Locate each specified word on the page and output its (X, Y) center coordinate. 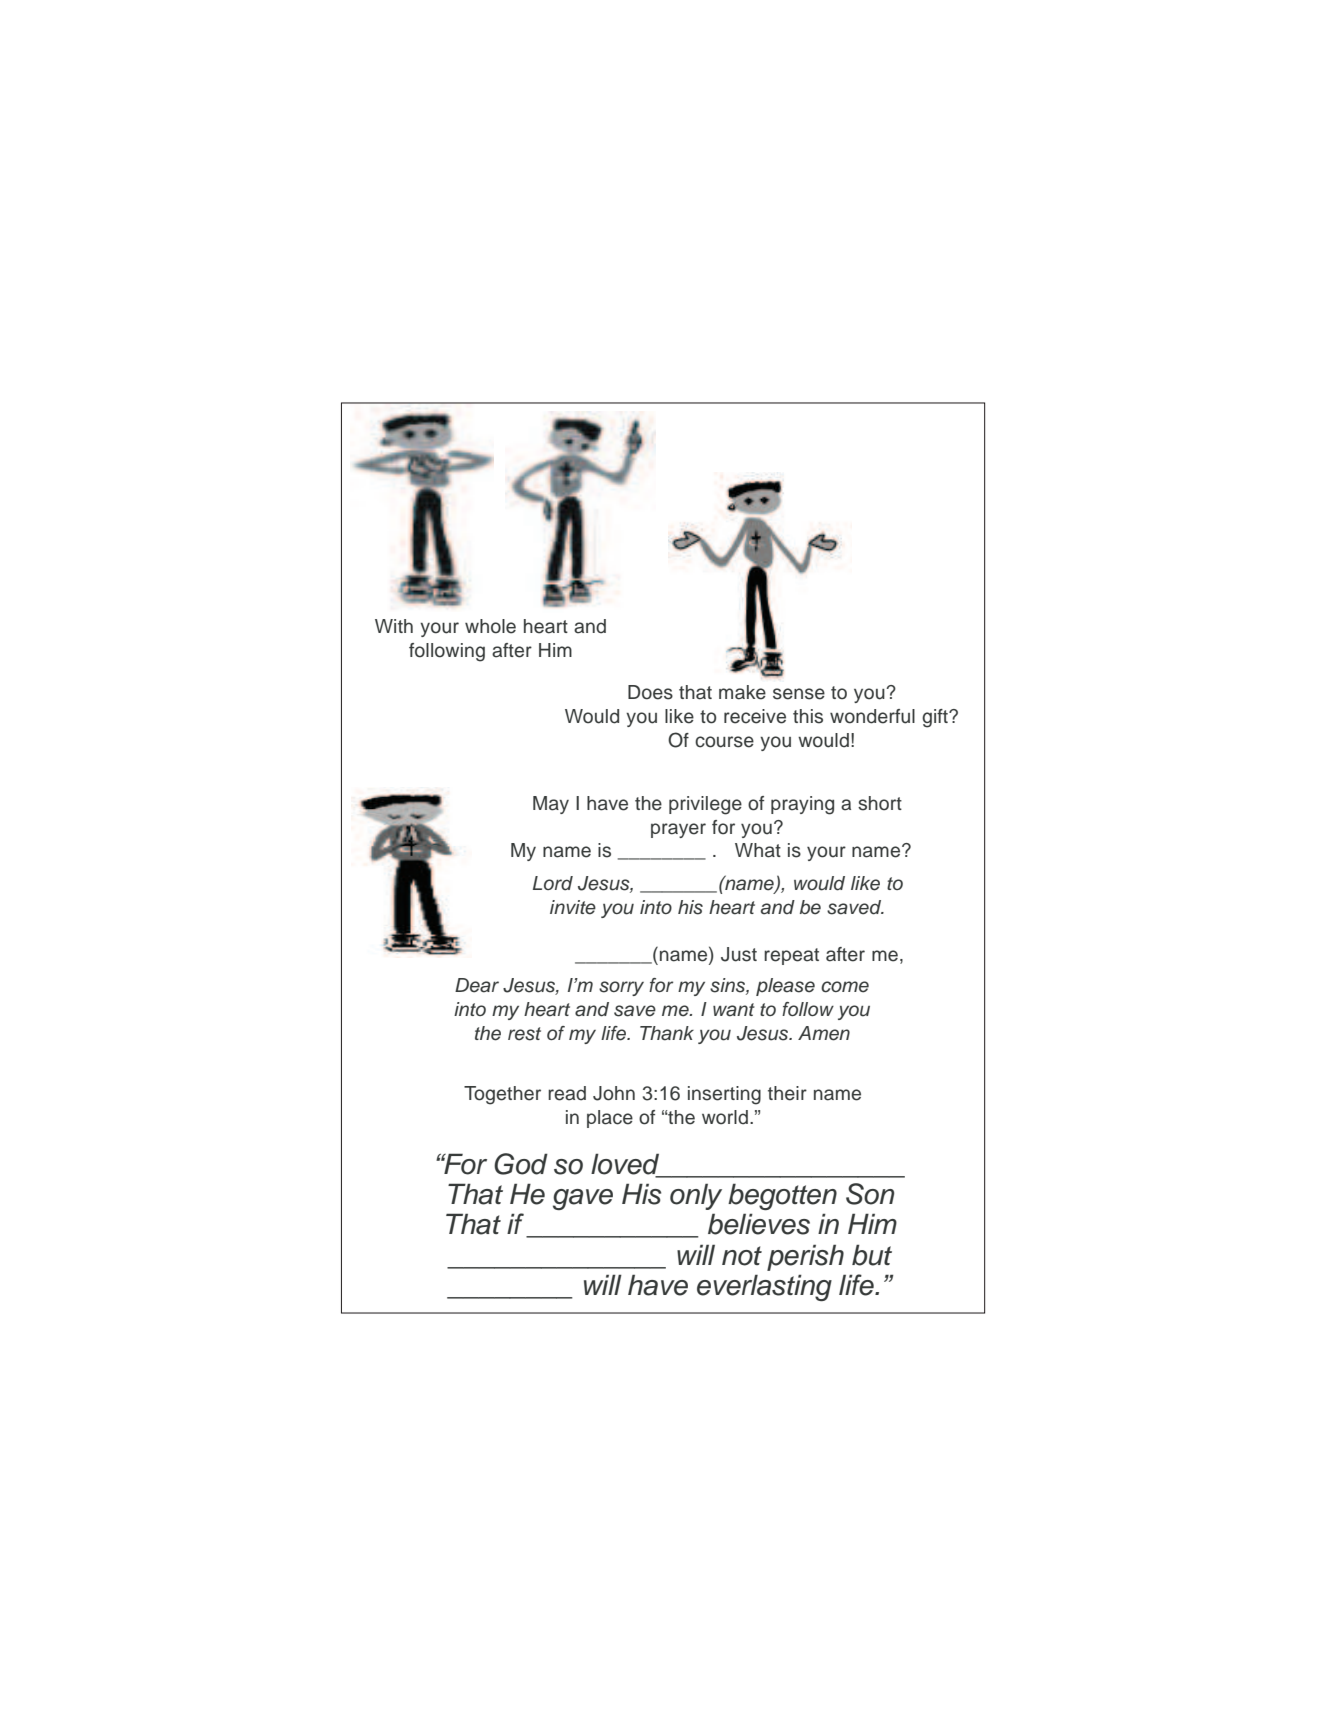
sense (799, 694)
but (872, 1255)
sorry (621, 988)
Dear (477, 985)
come (845, 987)
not (742, 1256)
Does (650, 692)
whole (490, 626)
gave (583, 1199)
